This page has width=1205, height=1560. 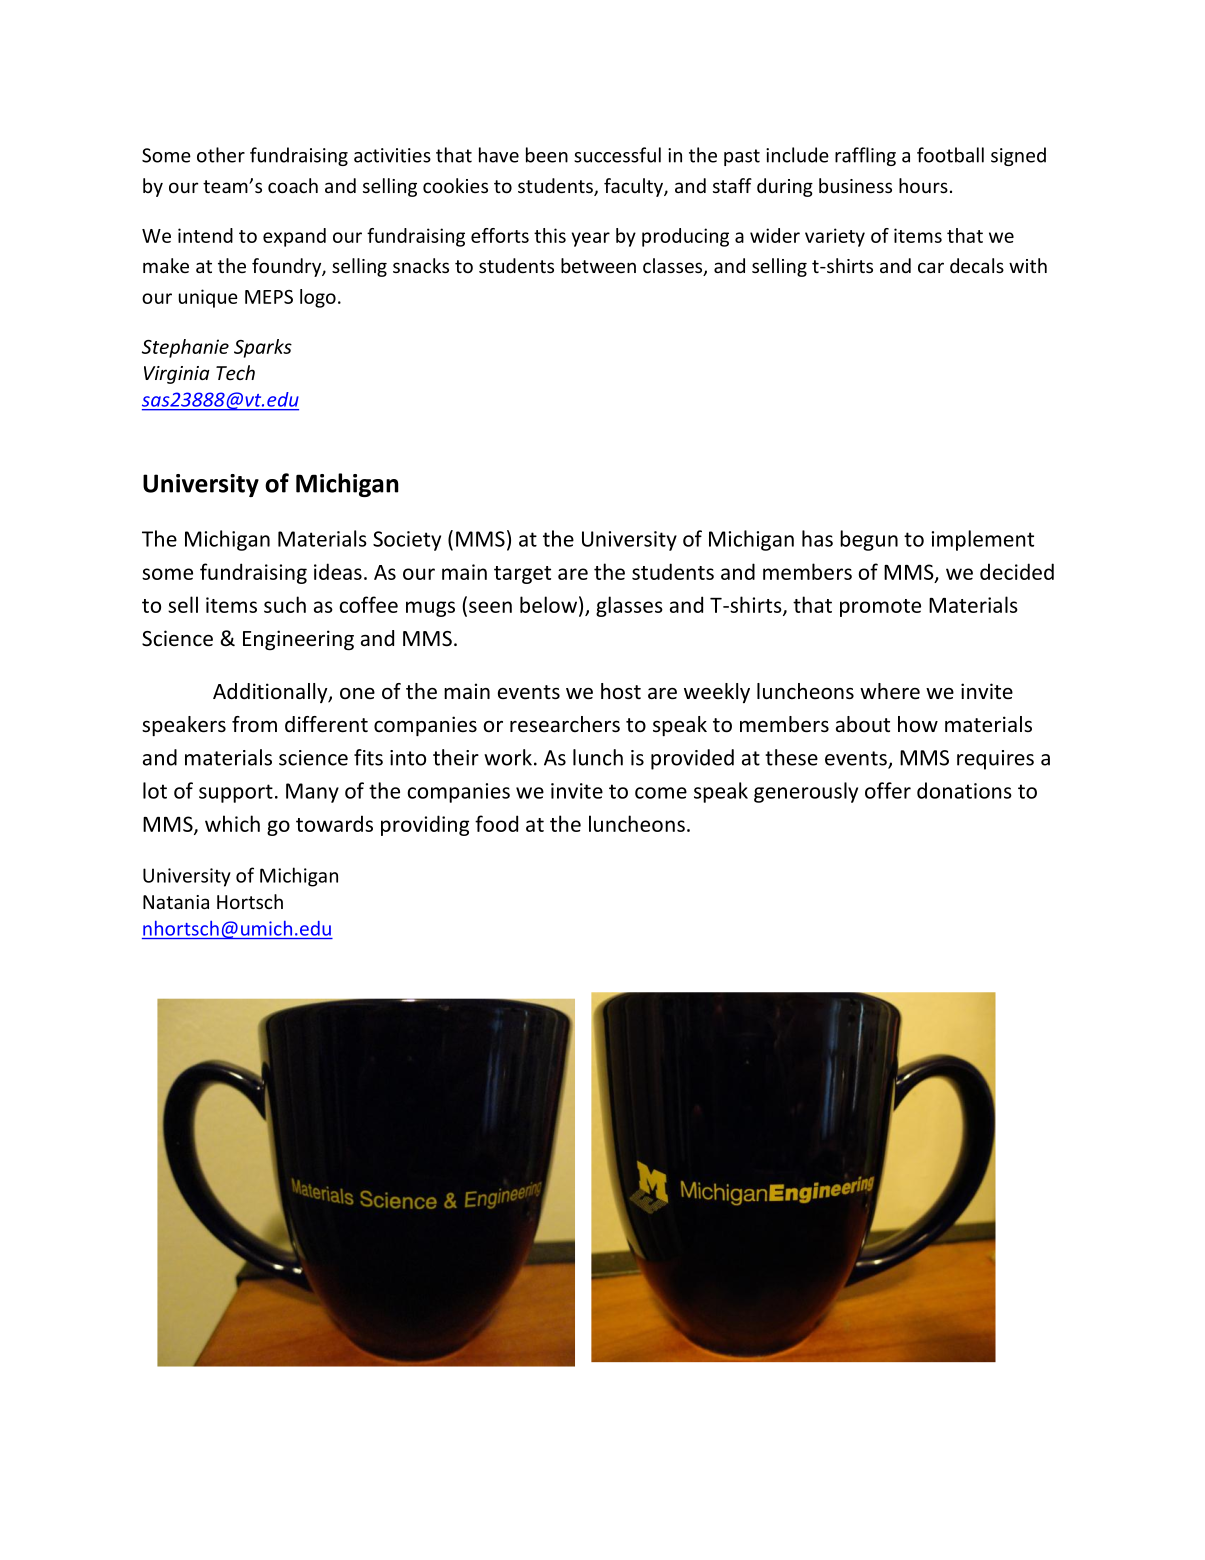 I want to click on coach, so click(x=293, y=185).
